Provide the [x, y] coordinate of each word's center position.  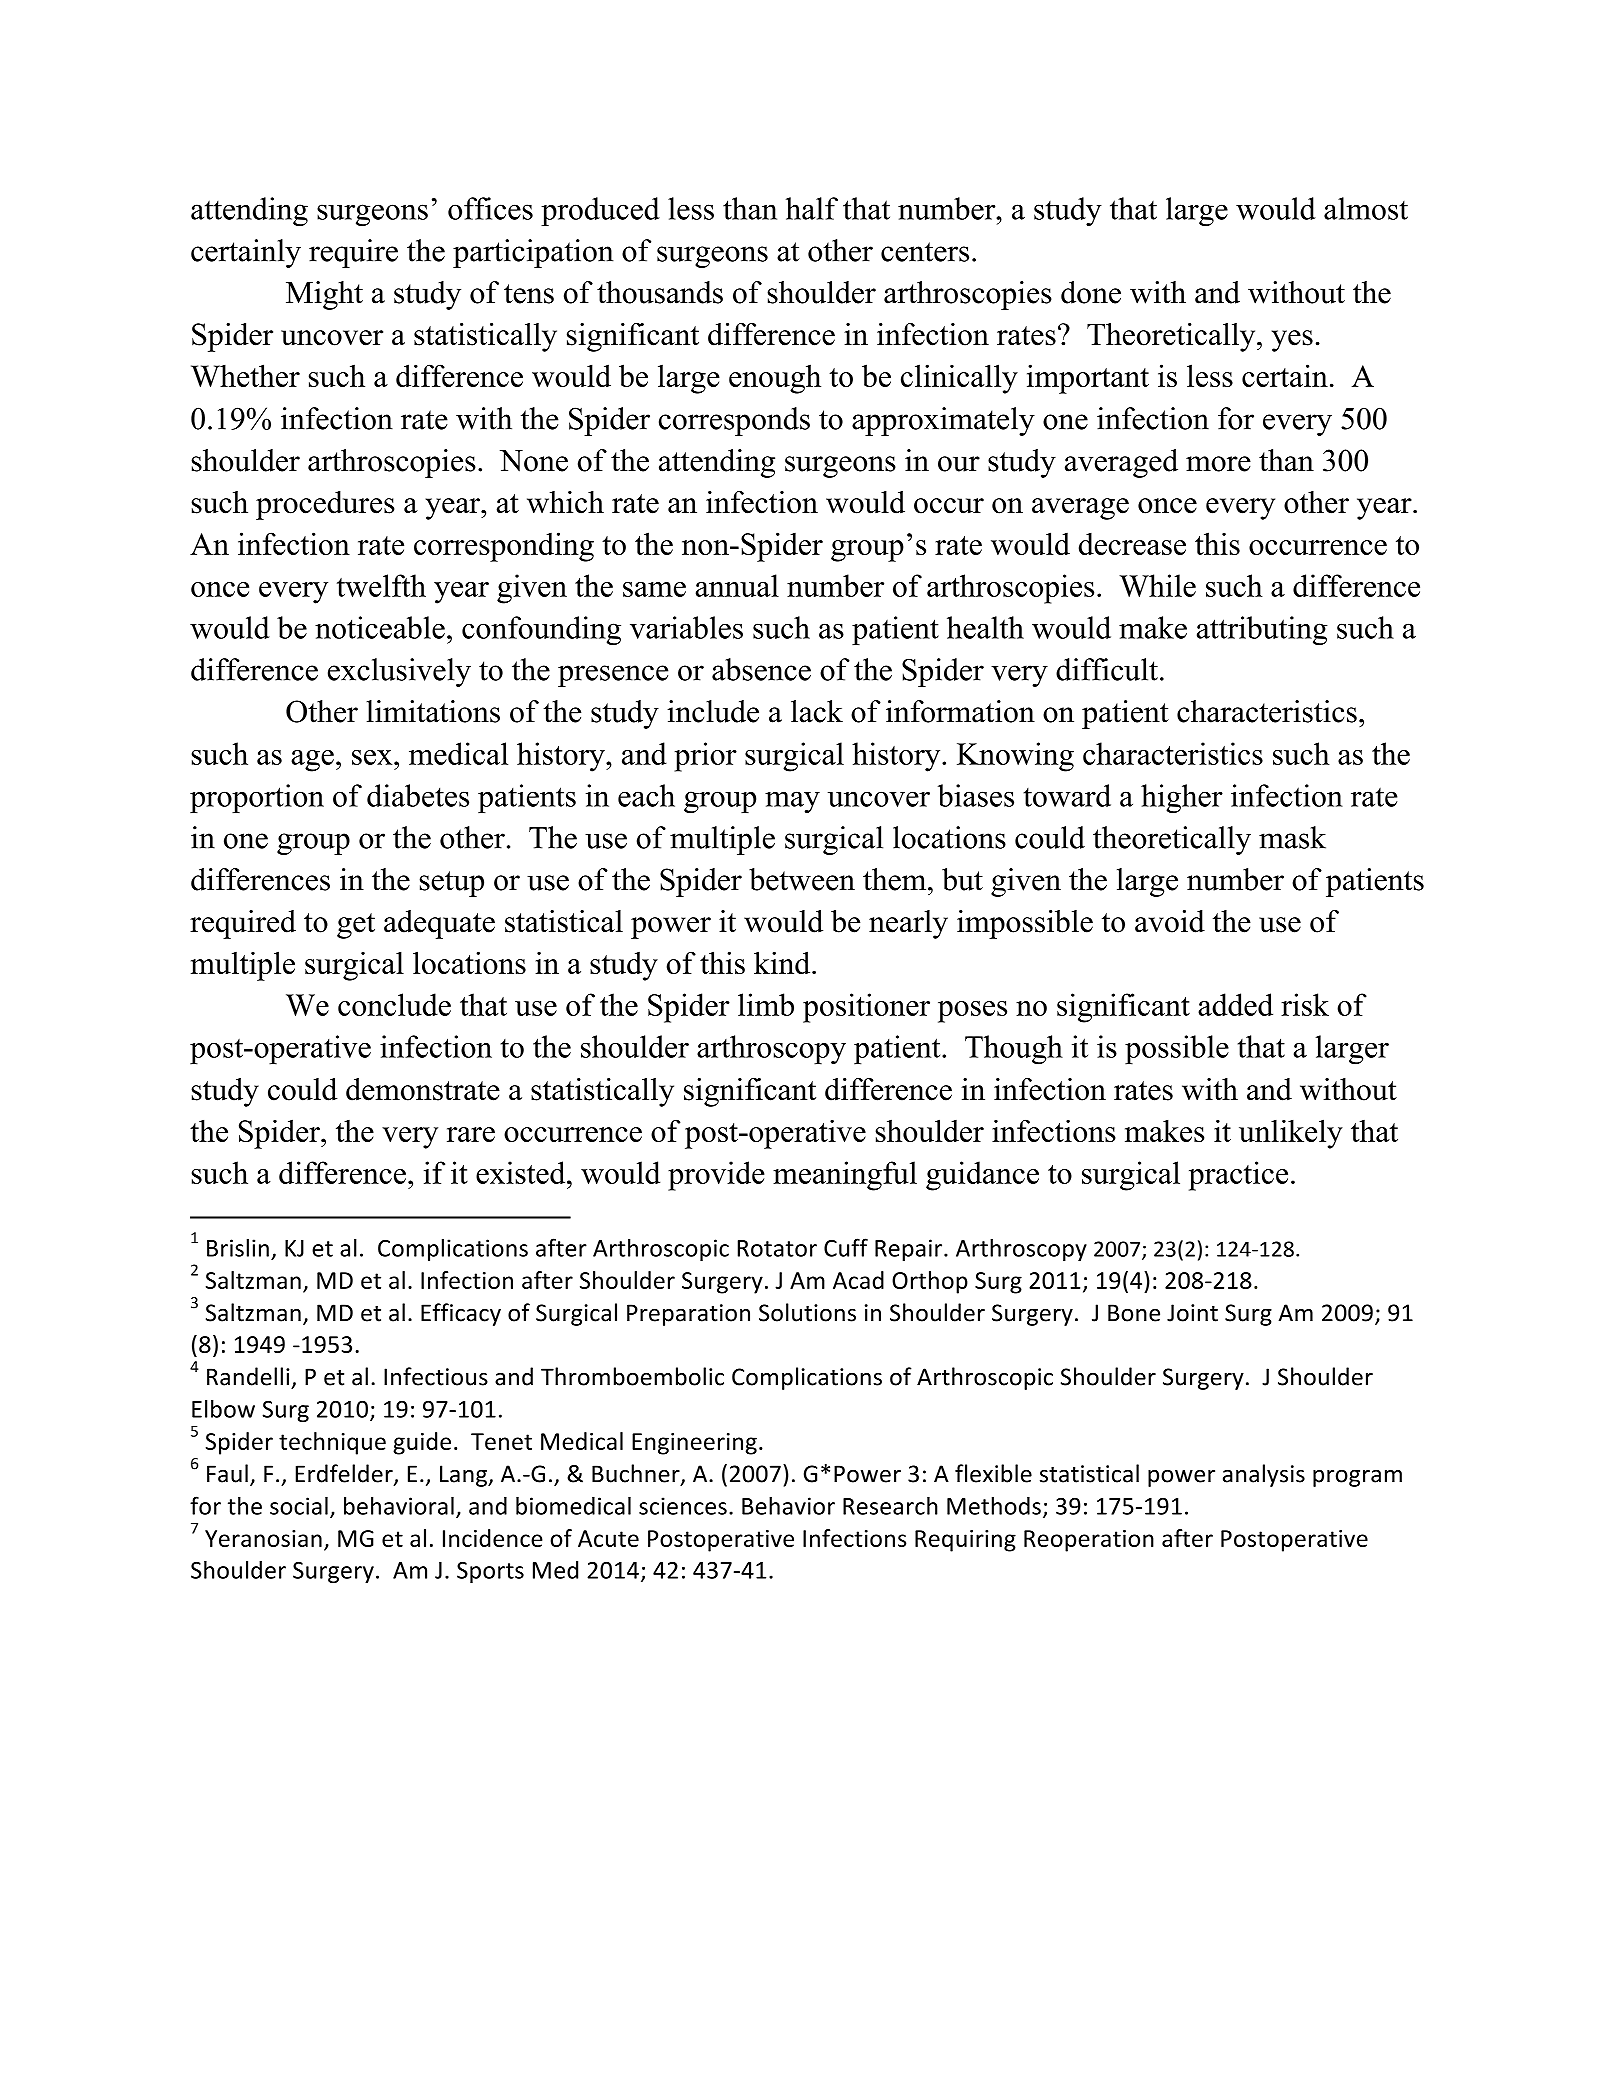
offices [490, 208]
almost [1366, 208]
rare [471, 1134]
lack [817, 711]
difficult [1107, 669]
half [812, 208]
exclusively [399, 672]
